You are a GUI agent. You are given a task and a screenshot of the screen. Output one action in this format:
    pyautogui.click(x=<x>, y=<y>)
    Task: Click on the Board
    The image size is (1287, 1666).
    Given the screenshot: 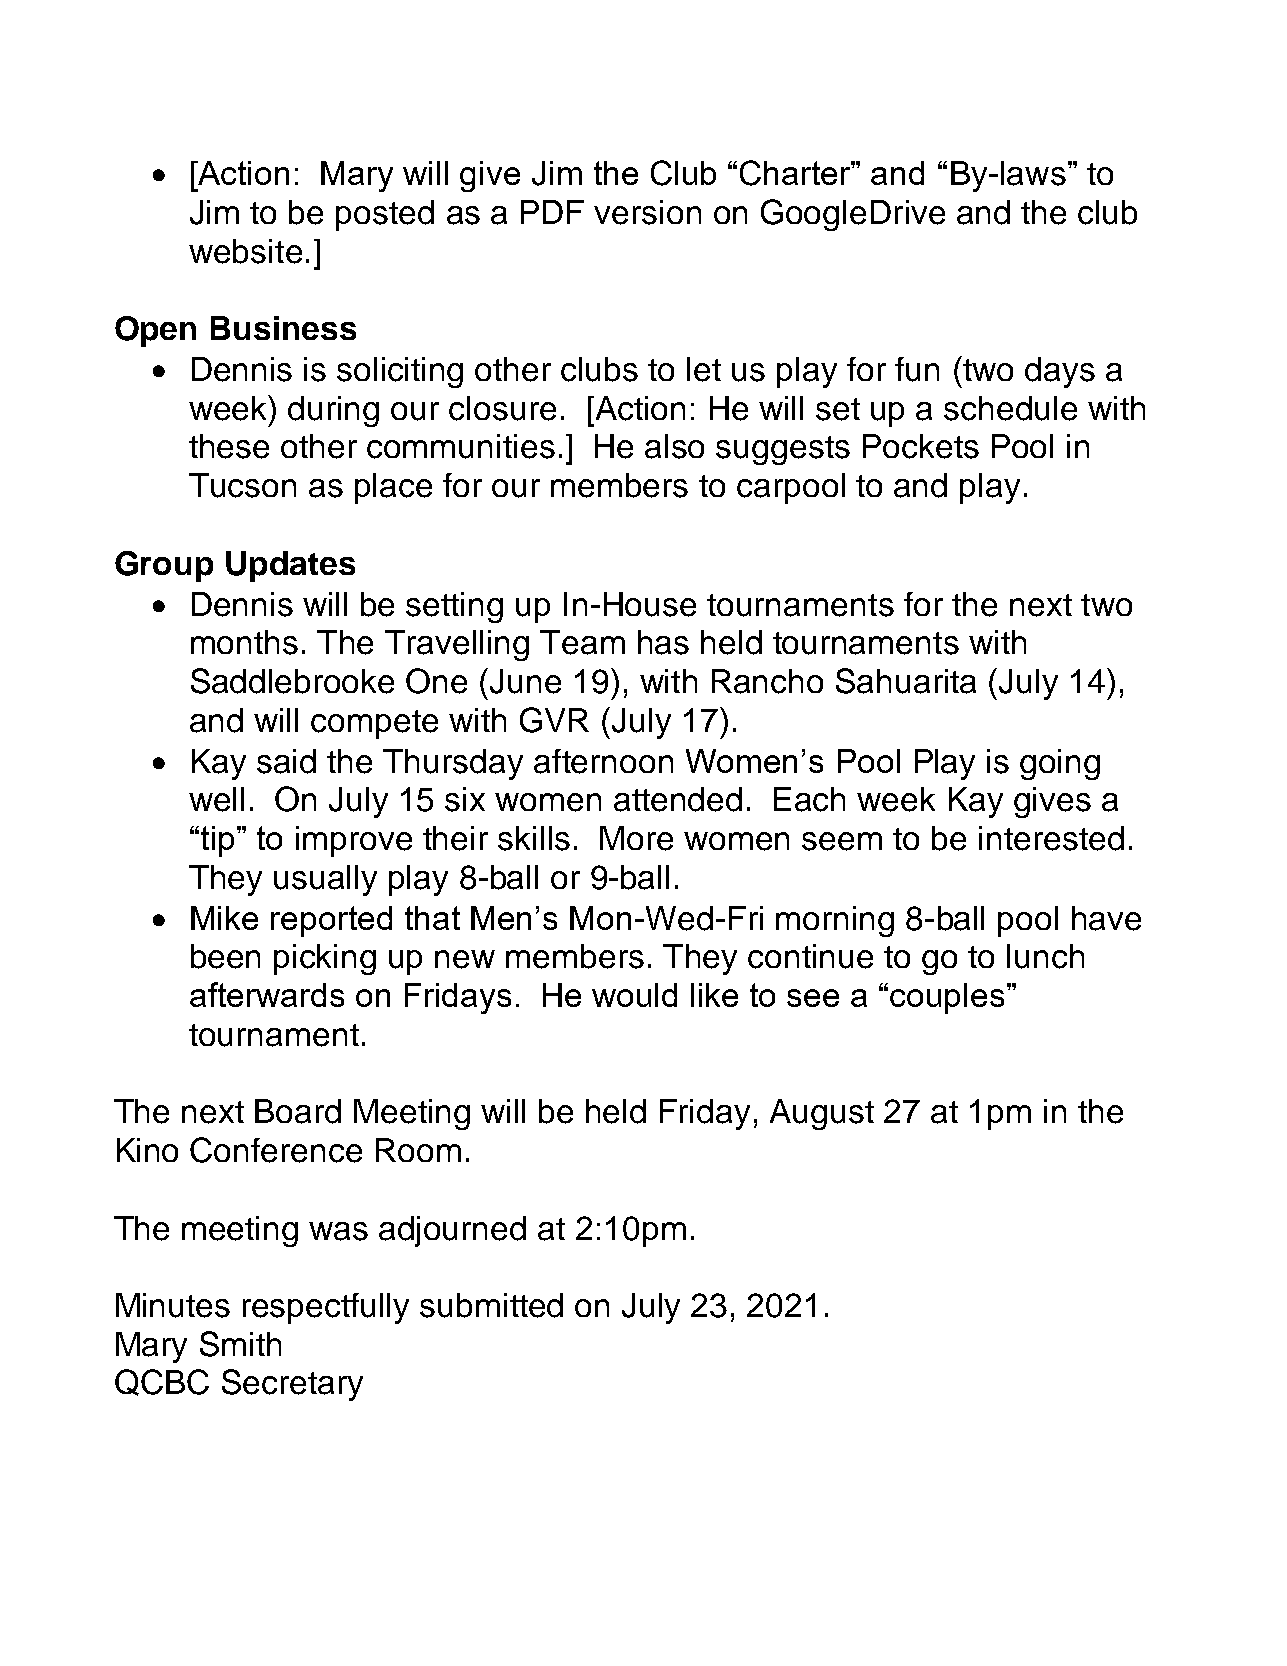 What is the action you would take?
    pyautogui.click(x=298, y=1111)
